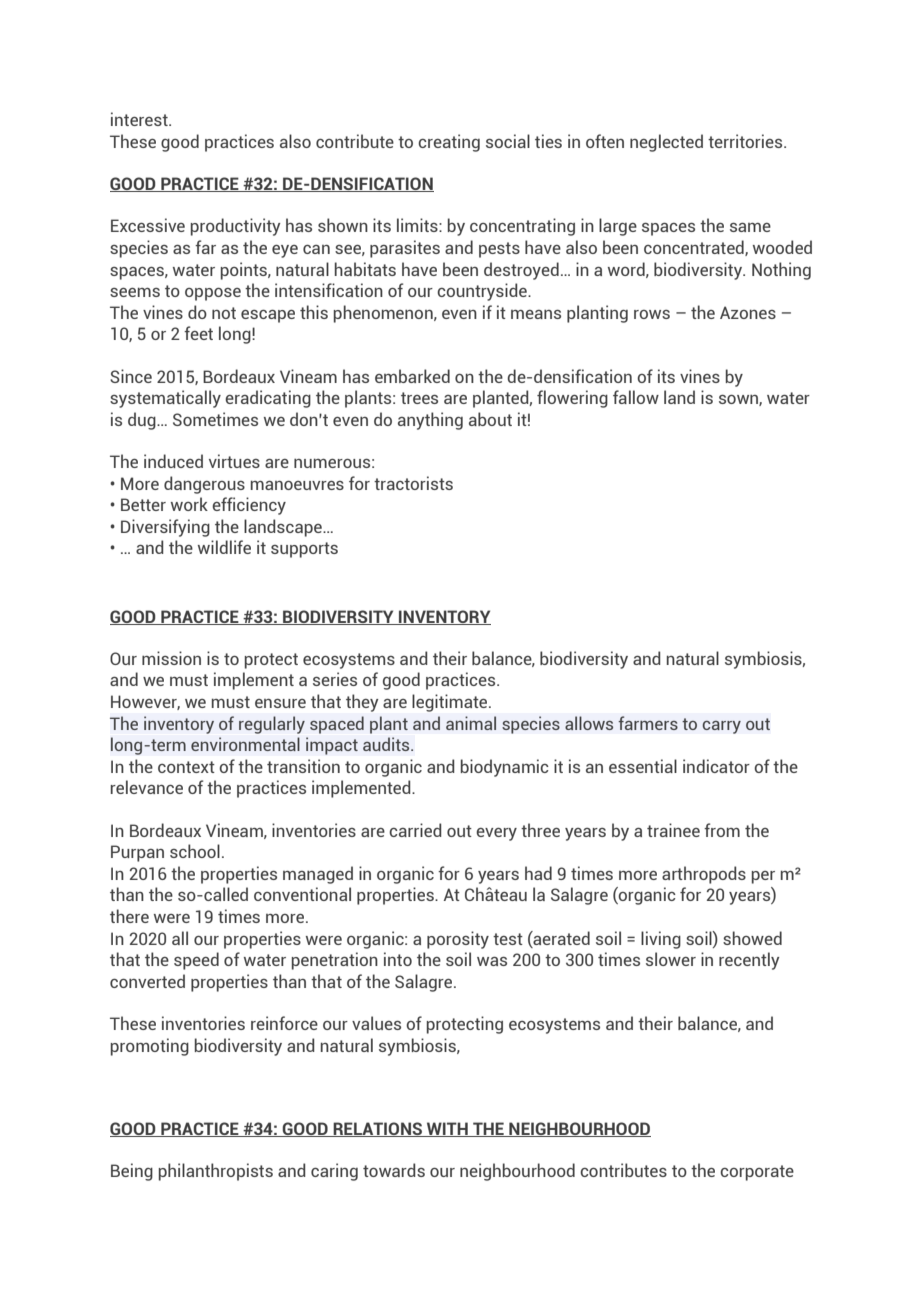 The image size is (924, 1308). Describe the element at coordinates (757, 1173) in the screenshot. I see `corporate` at that location.
